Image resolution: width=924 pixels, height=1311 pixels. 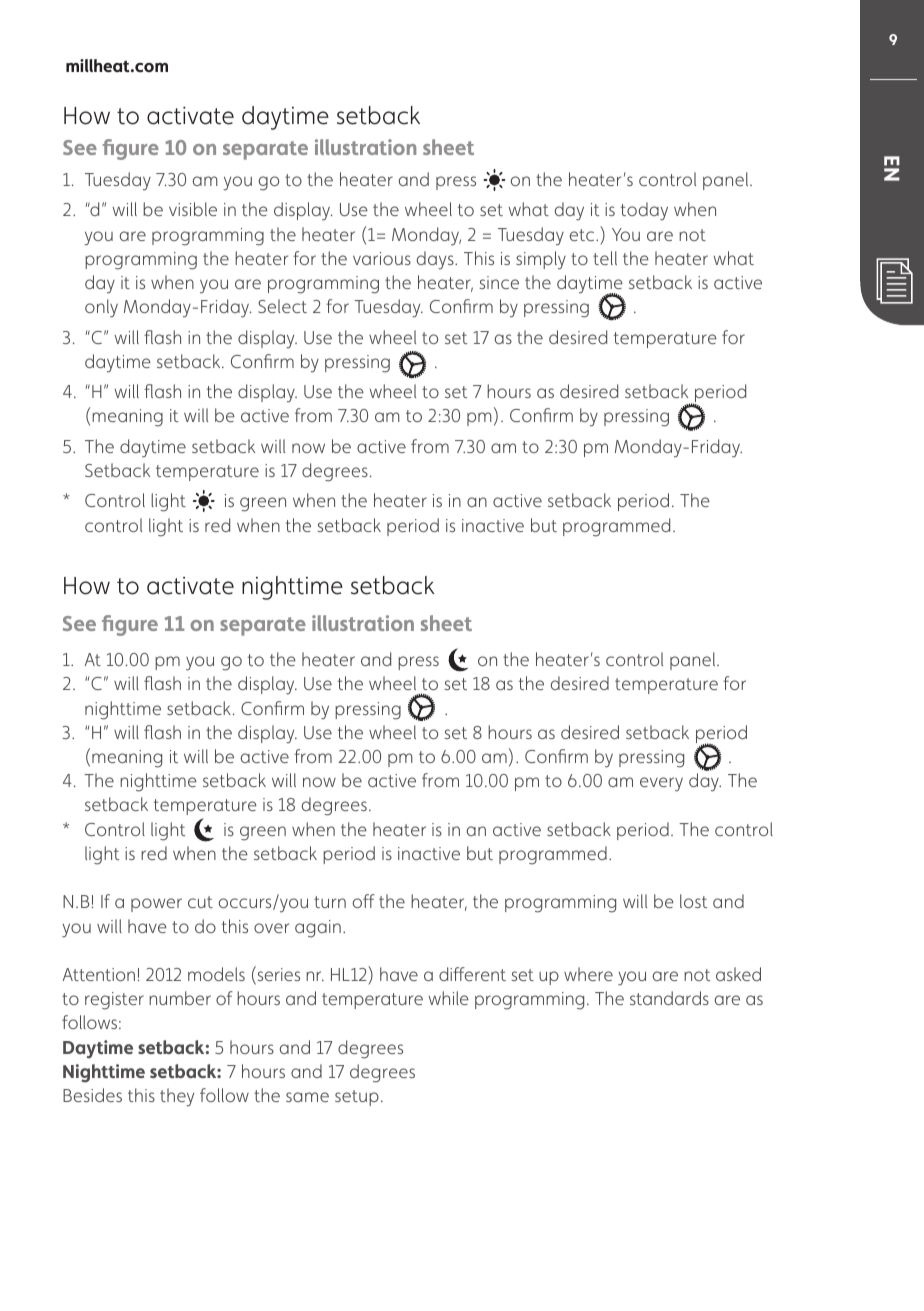 What do you see at coordinates (499, 282) in the document?
I see `since` at bounding box center [499, 282].
